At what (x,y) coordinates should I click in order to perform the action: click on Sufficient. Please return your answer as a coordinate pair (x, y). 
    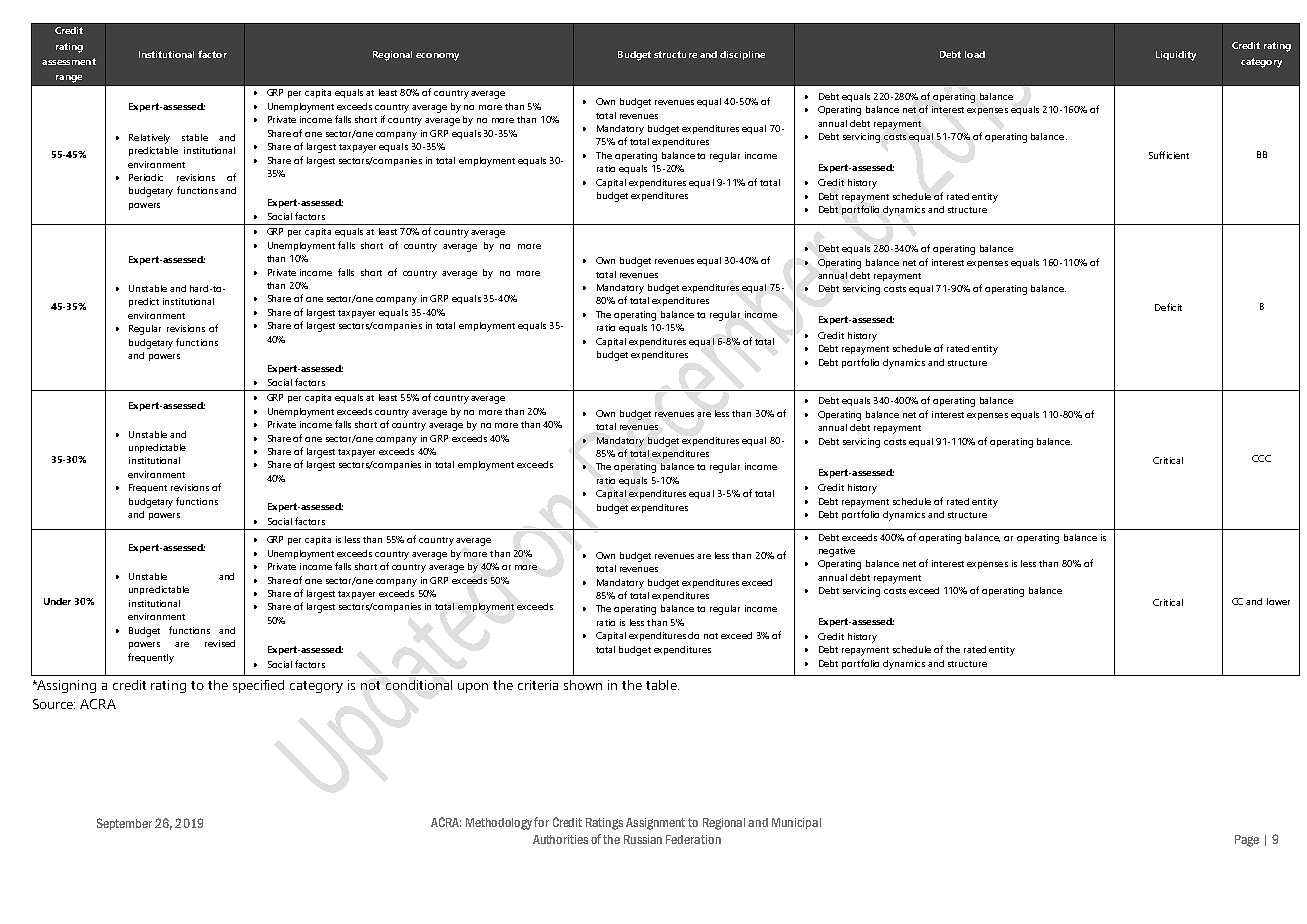
    Looking at the image, I should click on (1169, 155).
